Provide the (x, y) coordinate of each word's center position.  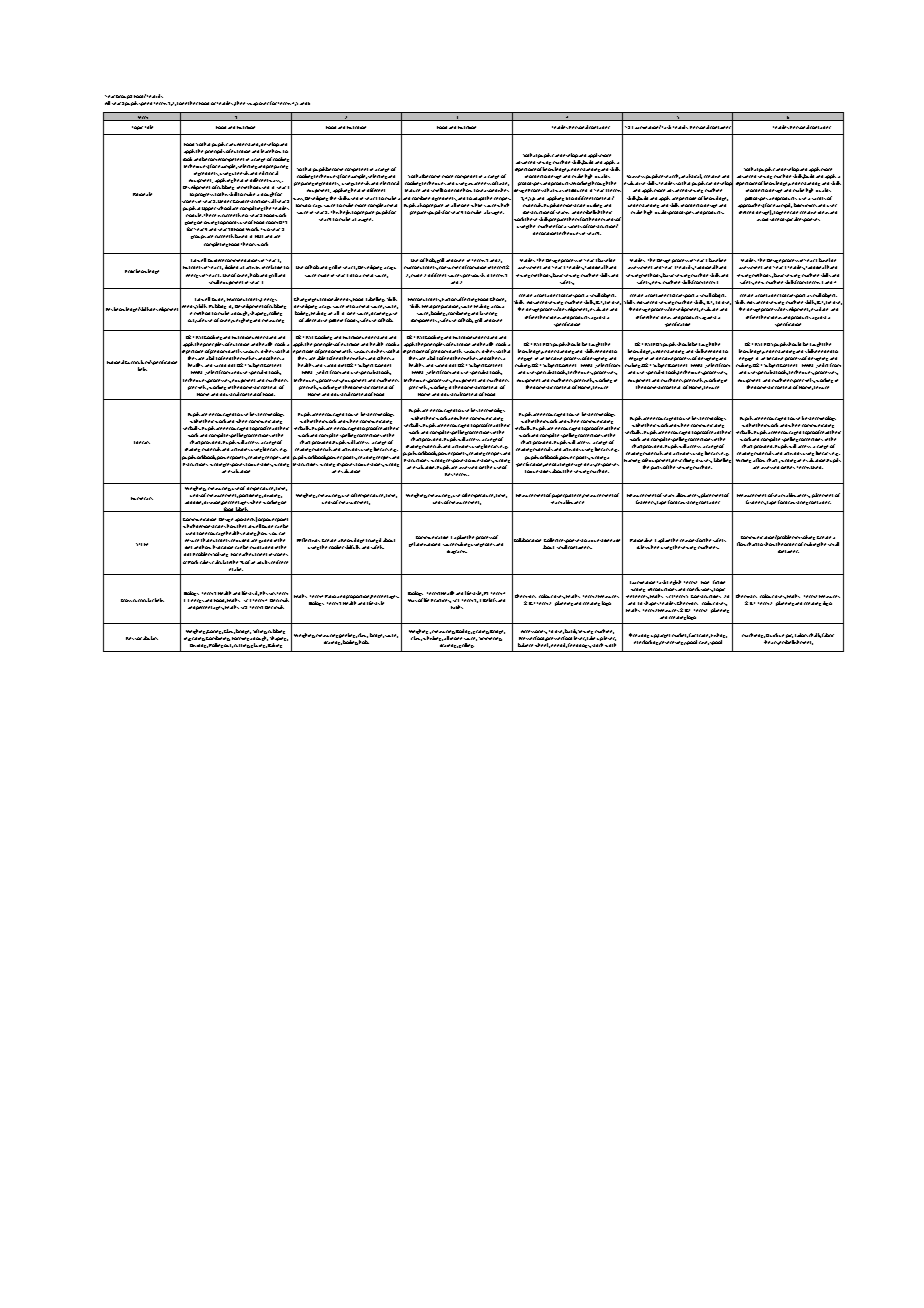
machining (753, 635)
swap (252, 104)
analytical (692, 178)
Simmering (490, 639)
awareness (479, 183)
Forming (240, 639)
